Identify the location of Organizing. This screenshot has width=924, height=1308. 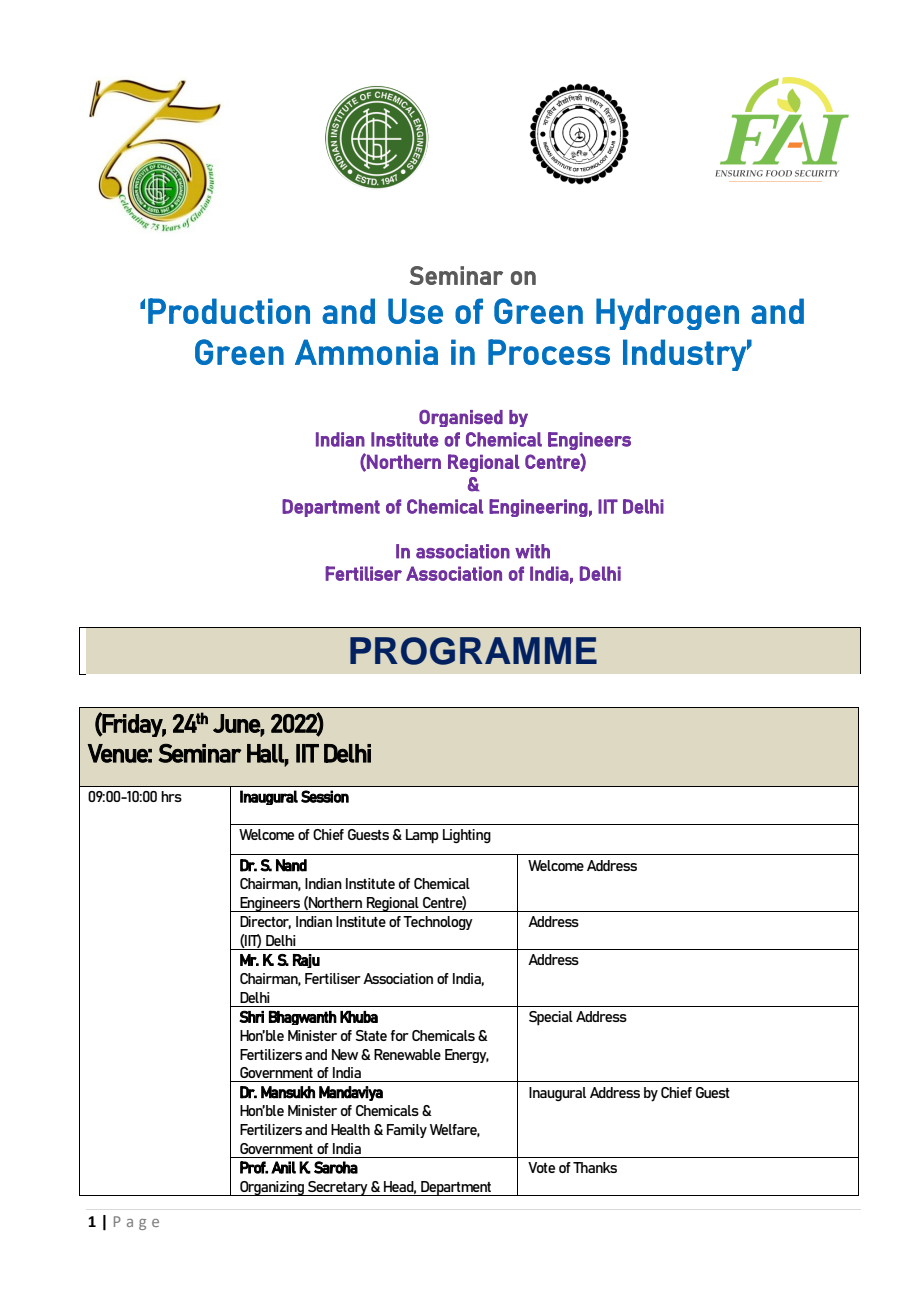
(272, 1188).
